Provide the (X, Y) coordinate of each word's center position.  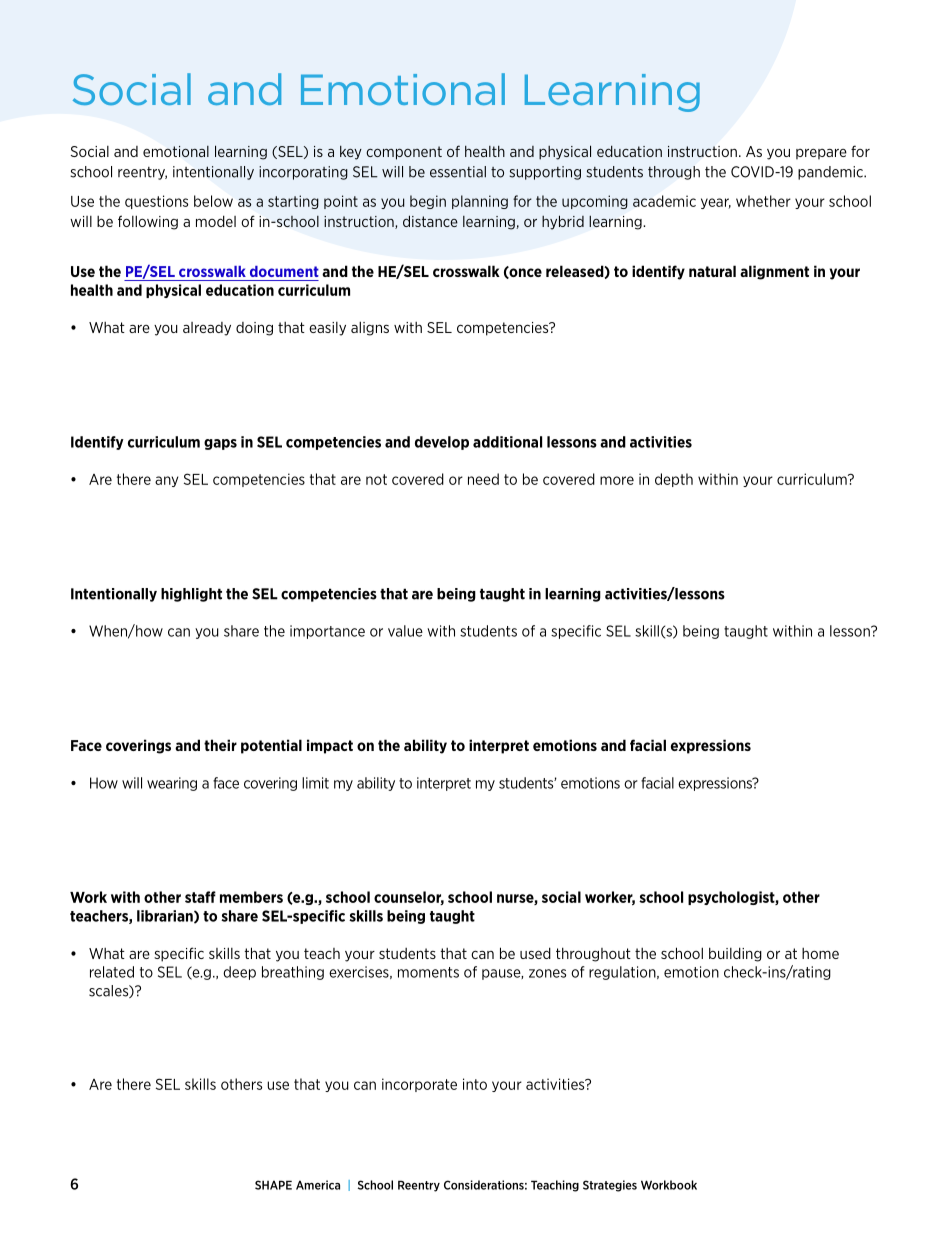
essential (458, 172)
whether (763, 201)
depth (674, 480)
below (213, 201)
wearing (172, 784)
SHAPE (273, 1185)
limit (315, 783)
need (483, 479)
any (166, 481)
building (735, 954)
